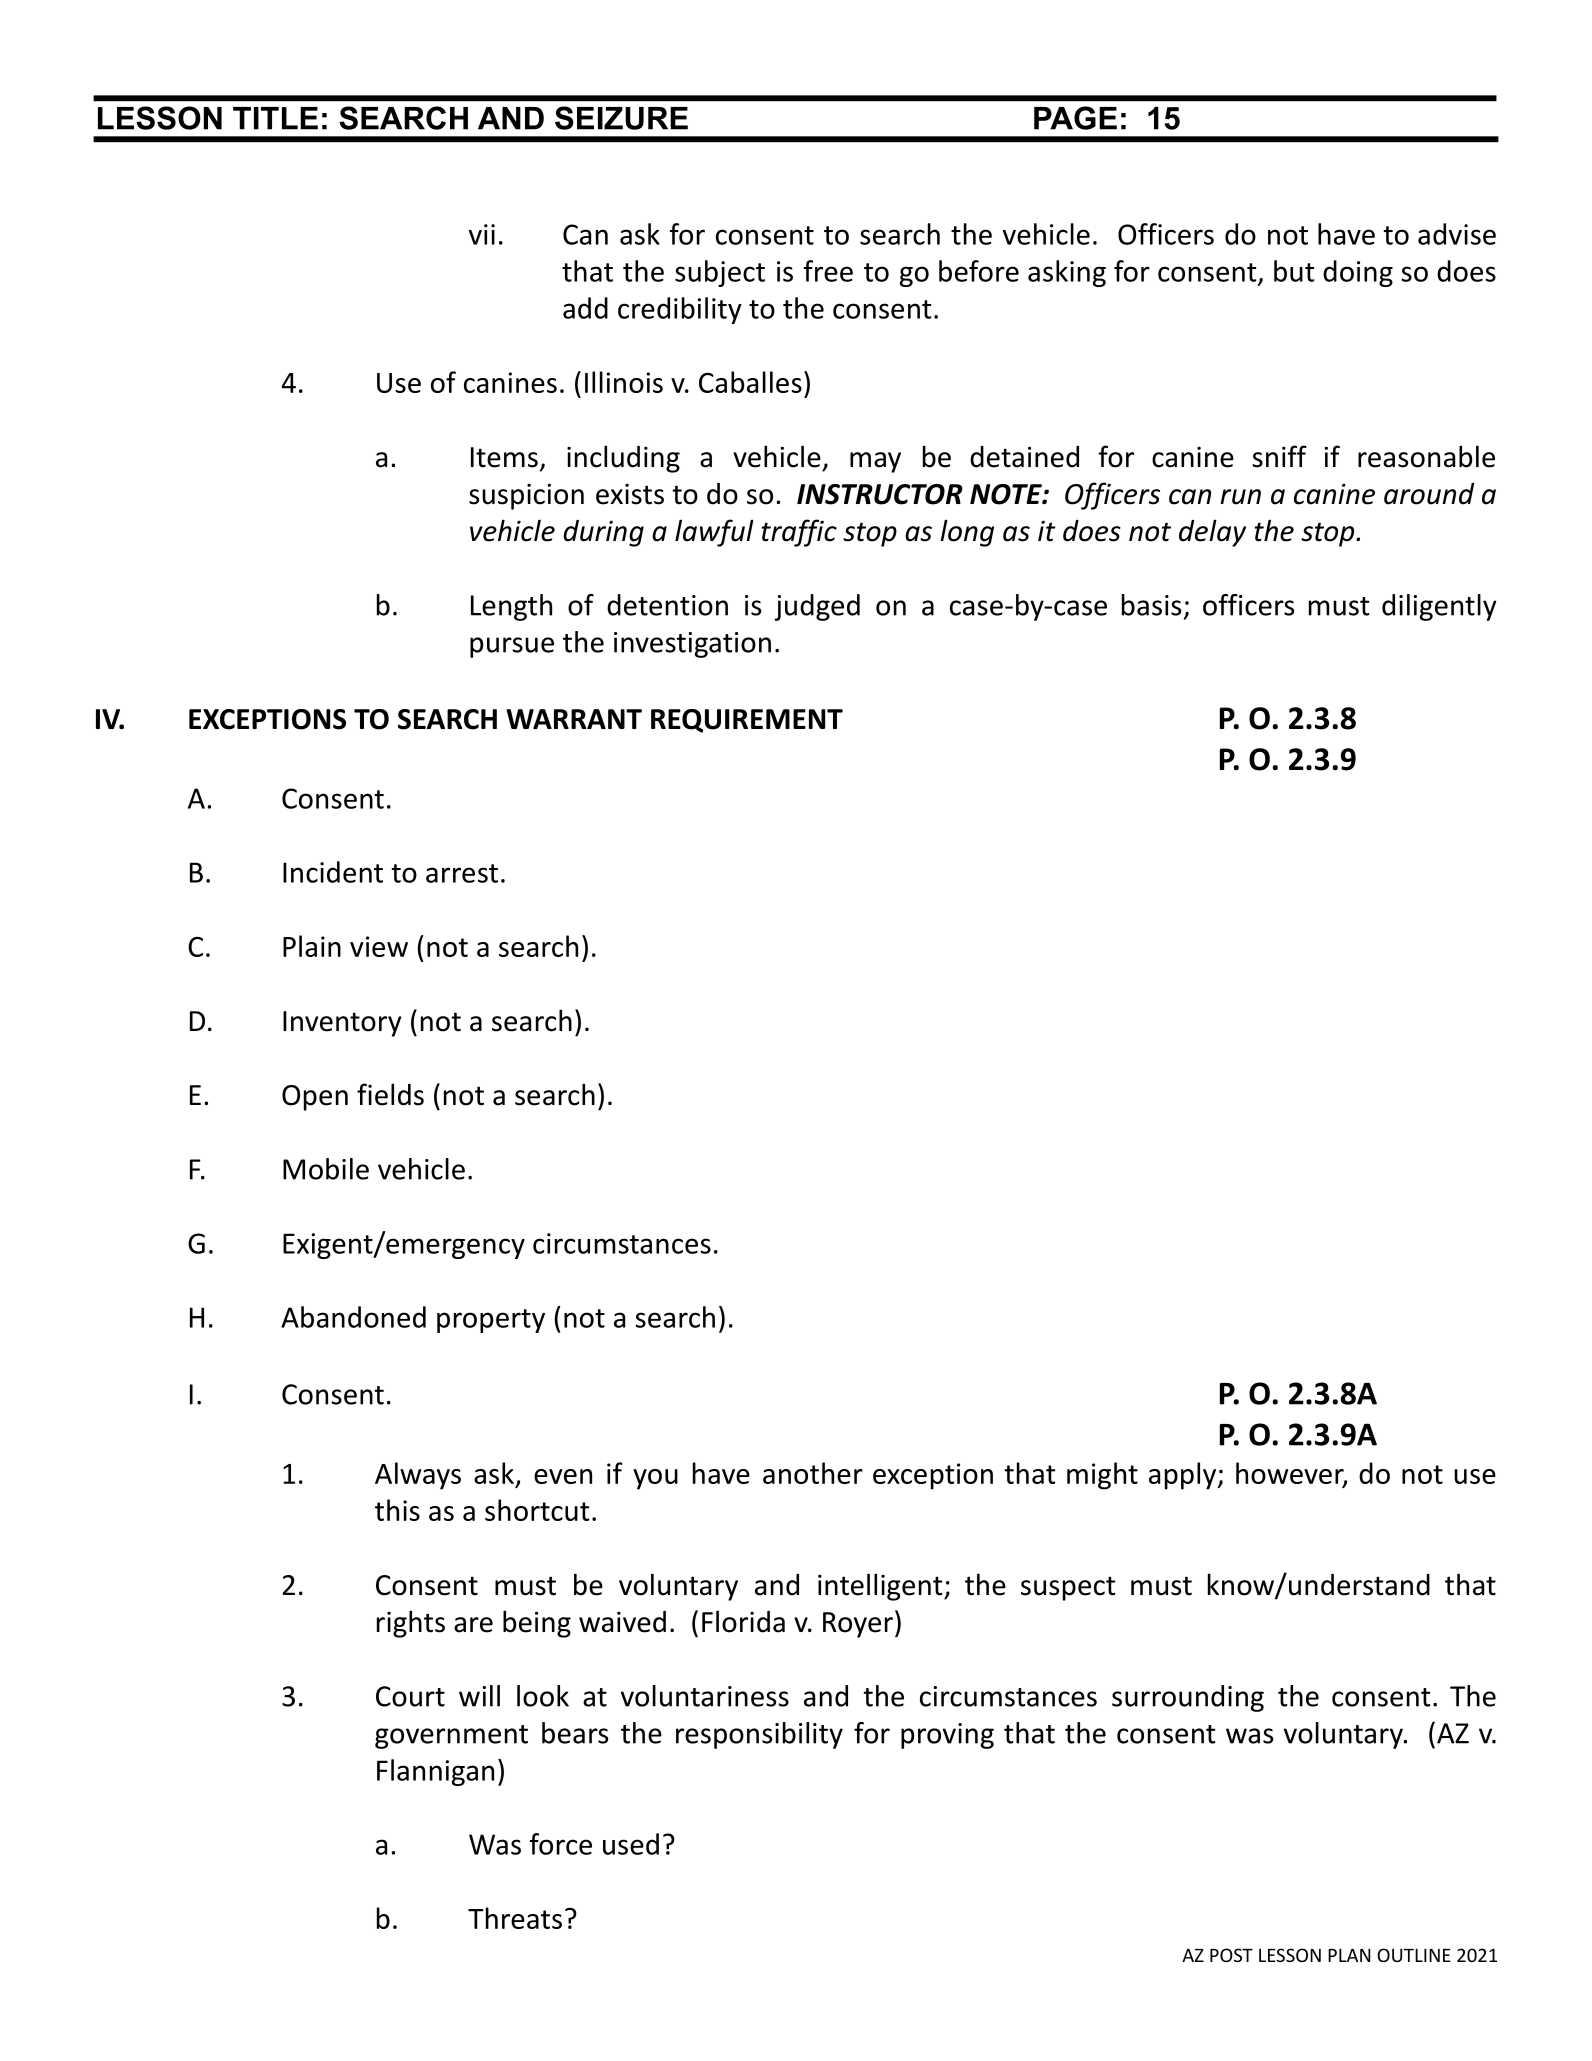 The height and width of the screenshot is (2061, 1592). I want to click on proving, so click(947, 1736).
